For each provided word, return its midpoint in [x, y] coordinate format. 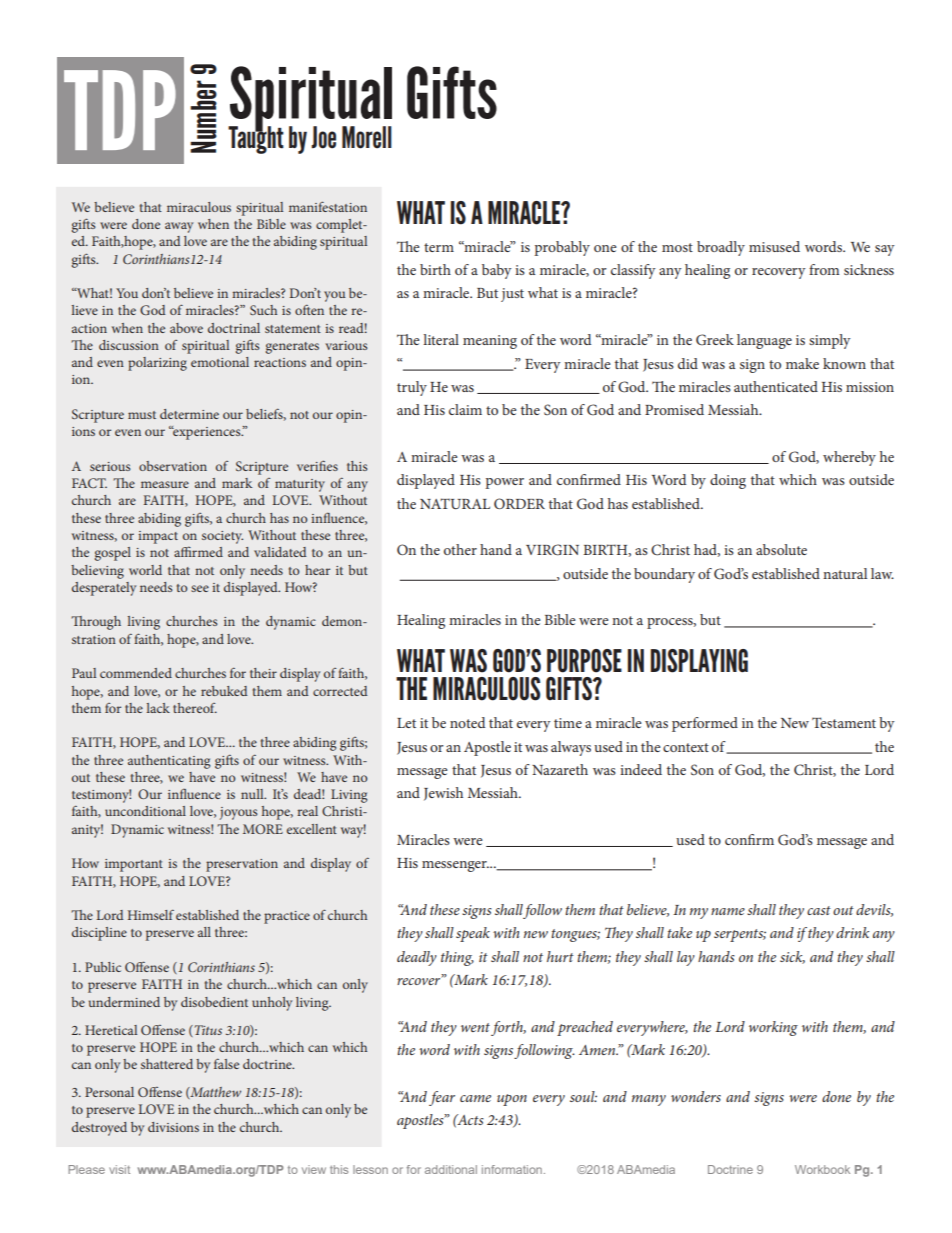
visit [119, 1169]
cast [819, 910]
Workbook [822, 1169]
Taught [256, 139]
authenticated [776, 386]
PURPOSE [584, 661]
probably [562, 248]
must [142, 415]
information [512, 1169]
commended [136, 673]
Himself [151, 915]
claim [465, 409]
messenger [455, 866]
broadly [721, 248]
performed [705, 724]
